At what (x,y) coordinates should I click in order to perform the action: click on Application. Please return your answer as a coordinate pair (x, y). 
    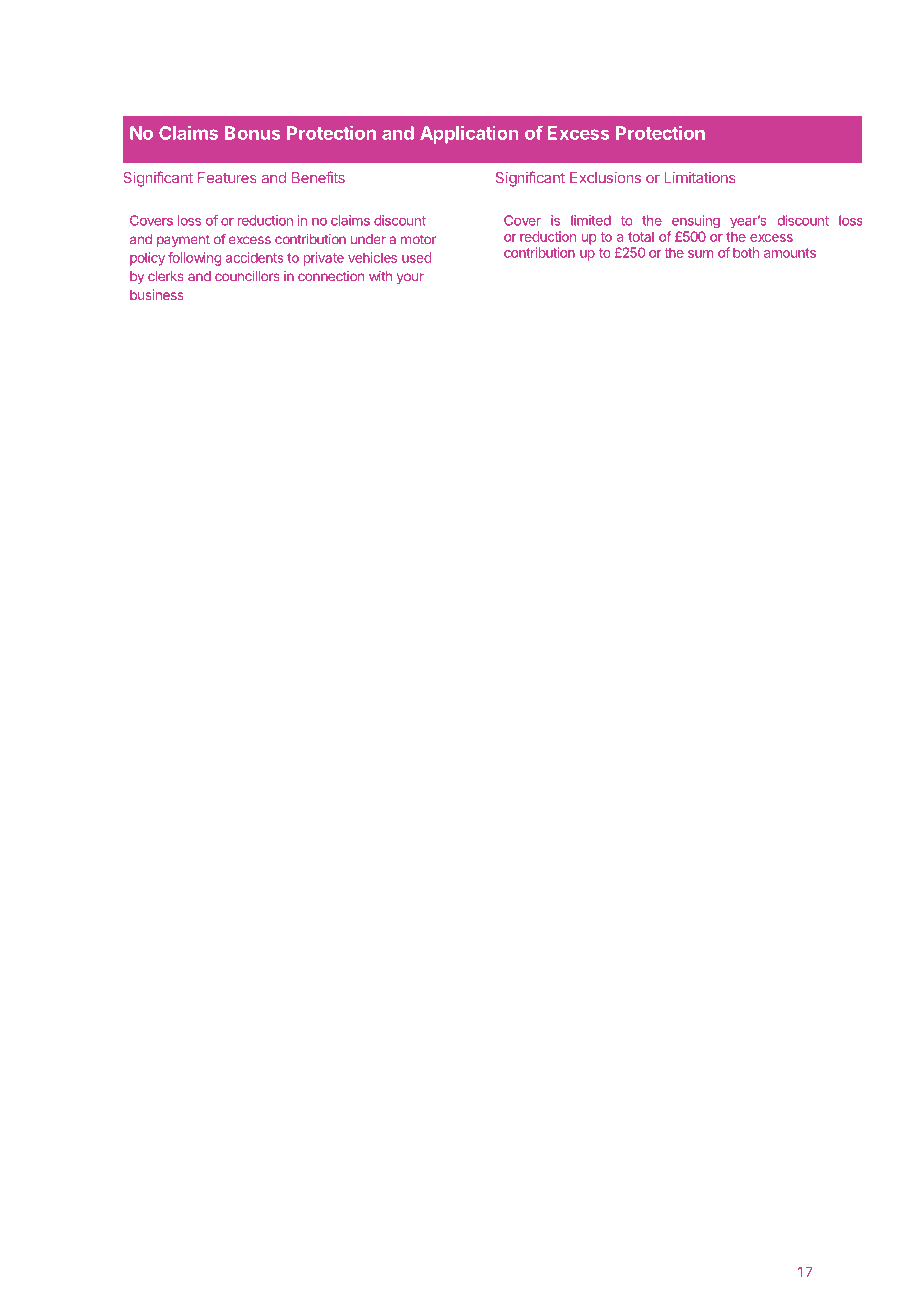
    Looking at the image, I should click on (469, 134).
